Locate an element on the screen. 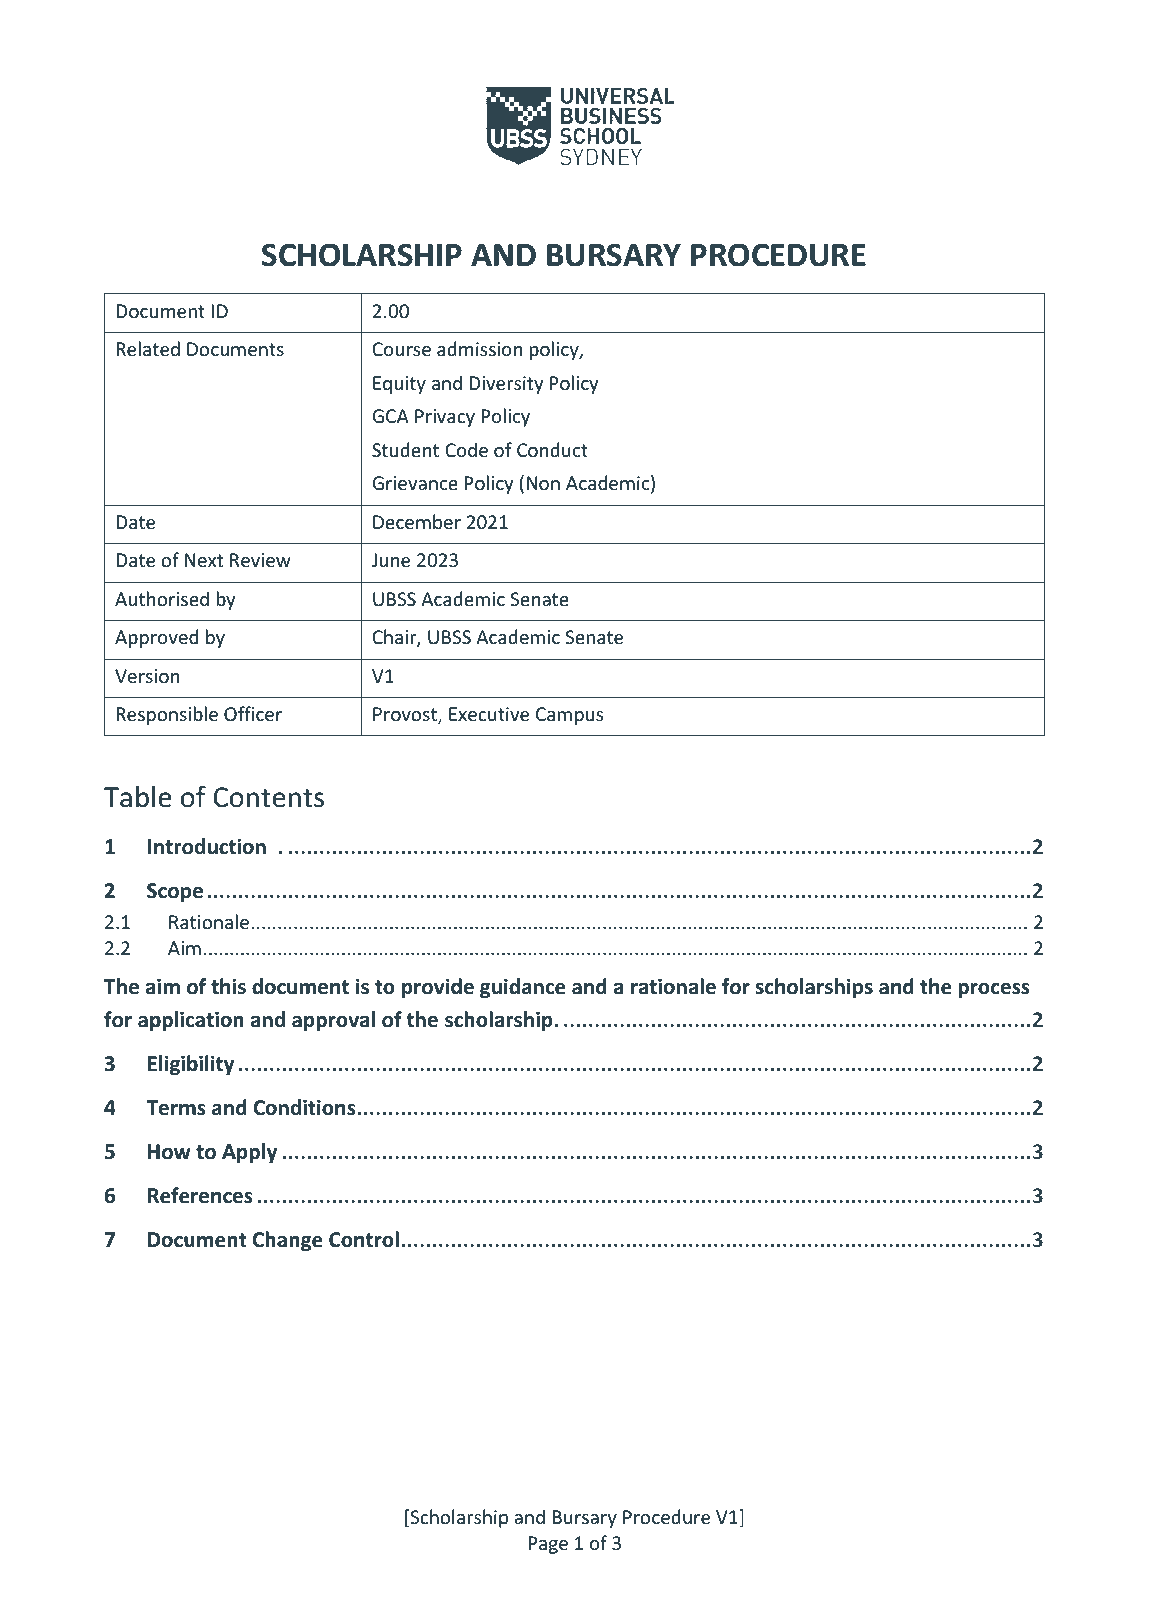 The height and width of the screenshot is (1624, 1149). process is located at coordinates (994, 990).
